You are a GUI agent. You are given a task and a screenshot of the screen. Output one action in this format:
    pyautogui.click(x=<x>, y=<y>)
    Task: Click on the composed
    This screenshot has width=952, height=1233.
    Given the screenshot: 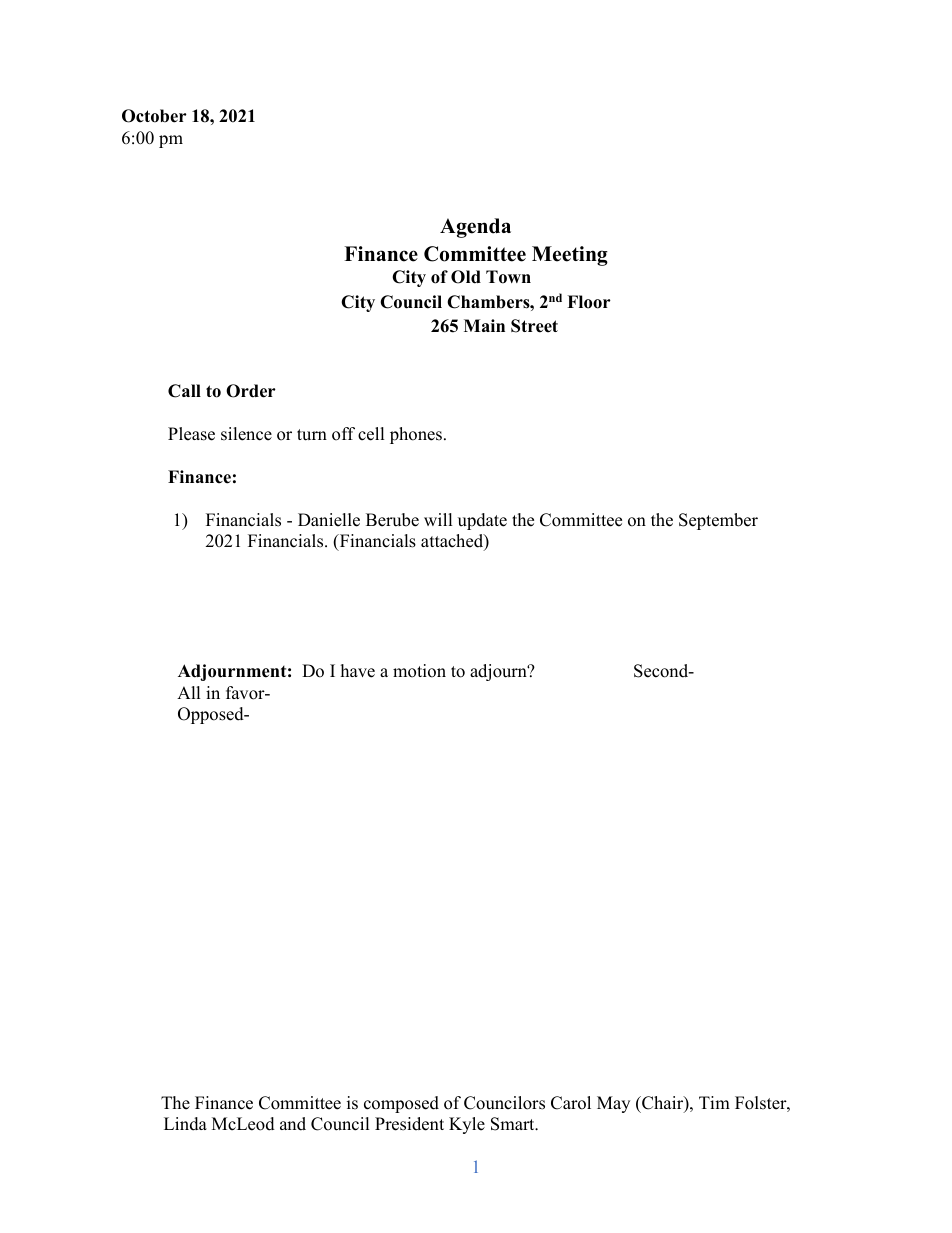 What is the action you would take?
    pyautogui.click(x=401, y=1104)
